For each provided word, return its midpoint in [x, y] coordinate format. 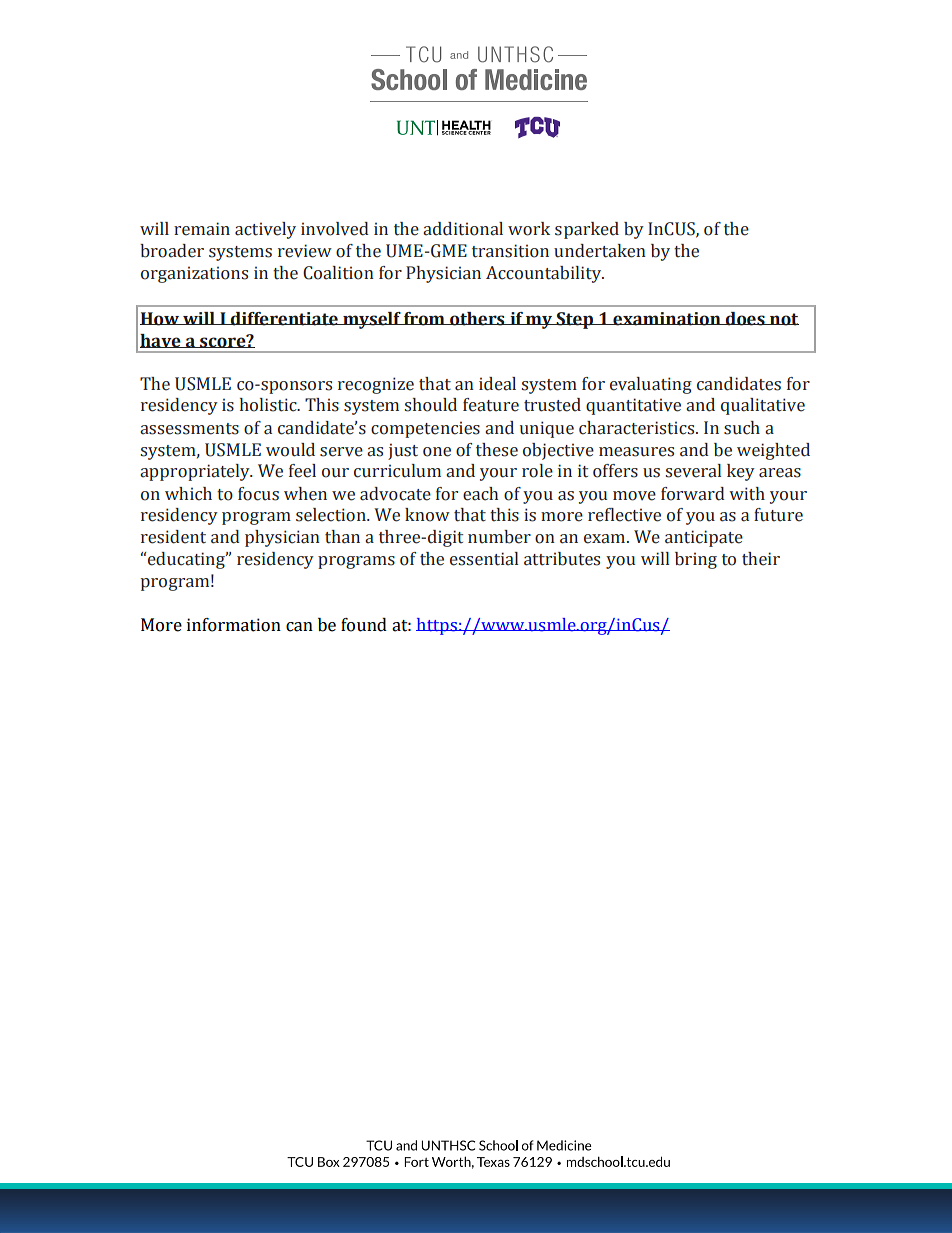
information [234, 625]
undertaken [600, 251]
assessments [189, 429]
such [742, 428]
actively [265, 230]
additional [463, 229]
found [364, 625]
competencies [425, 429]
